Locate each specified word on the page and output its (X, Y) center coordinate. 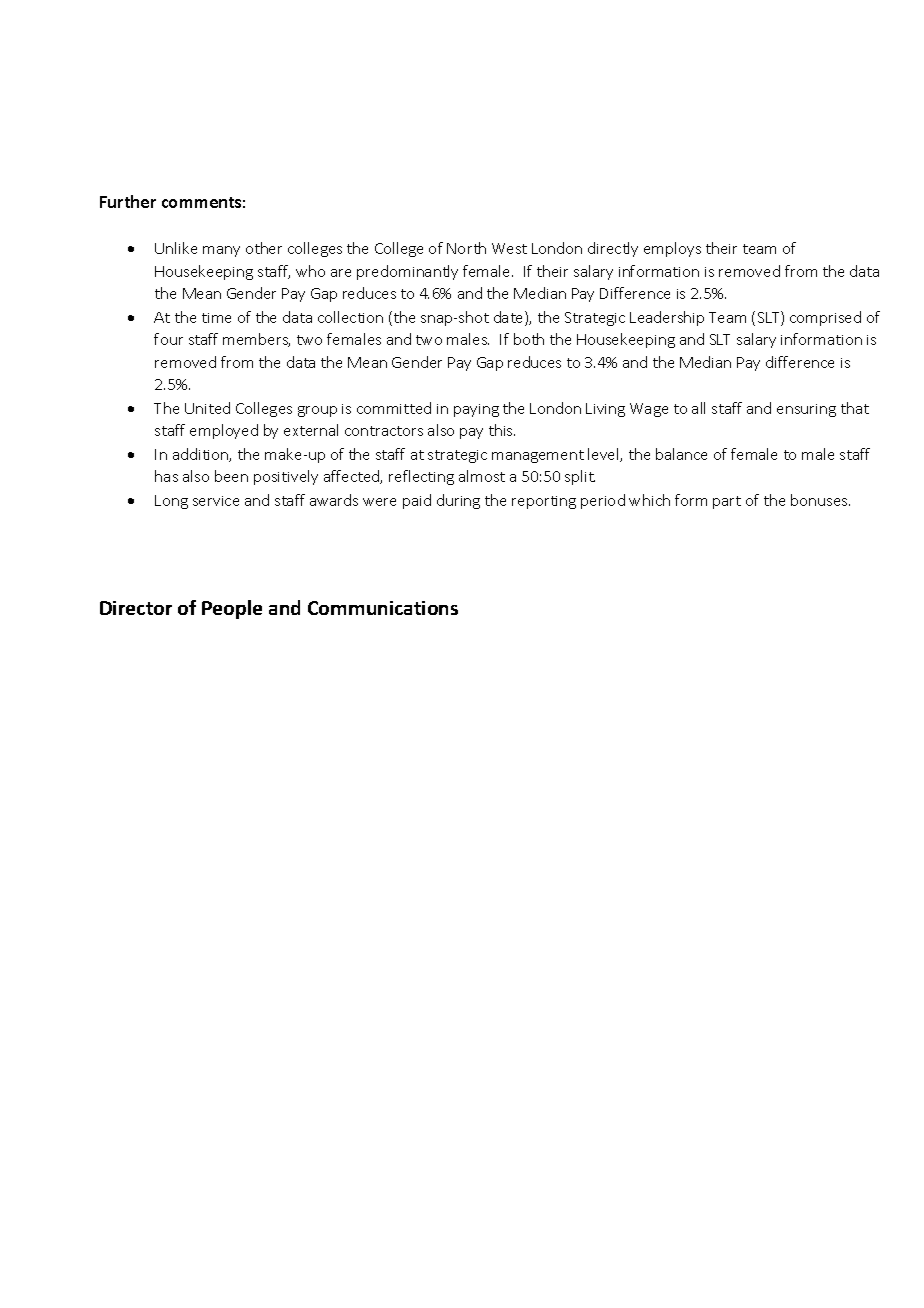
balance (681, 454)
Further (128, 201)
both (529, 339)
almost (482, 476)
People (232, 609)
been (231, 476)
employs (672, 249)
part (727, 502)
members (256, 340)
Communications (383, 608)
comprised (825, 318)
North (466, 248)
